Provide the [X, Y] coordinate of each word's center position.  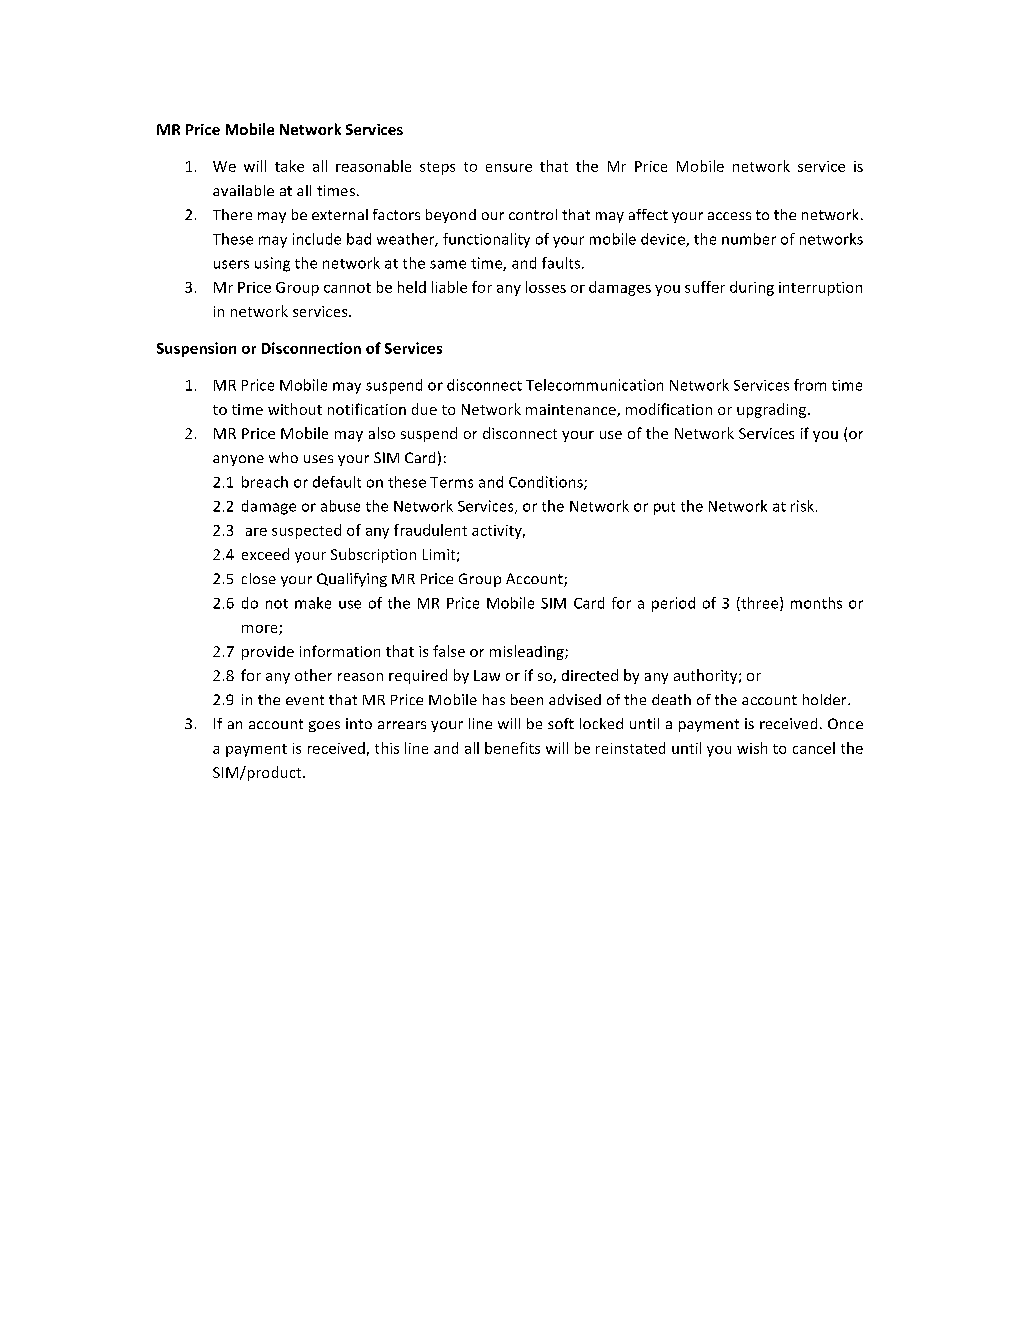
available [243, 190]
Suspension [196, 349]
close [259, 578]
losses [546, 287]
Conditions [547, 483]
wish [752, 748]
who [283, 457]
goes [324, 726]
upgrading [773, 410]
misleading [528, 652]
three [760, 604]
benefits [512, 748]
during [752, 288]
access [729, 216]
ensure [509, 168]
